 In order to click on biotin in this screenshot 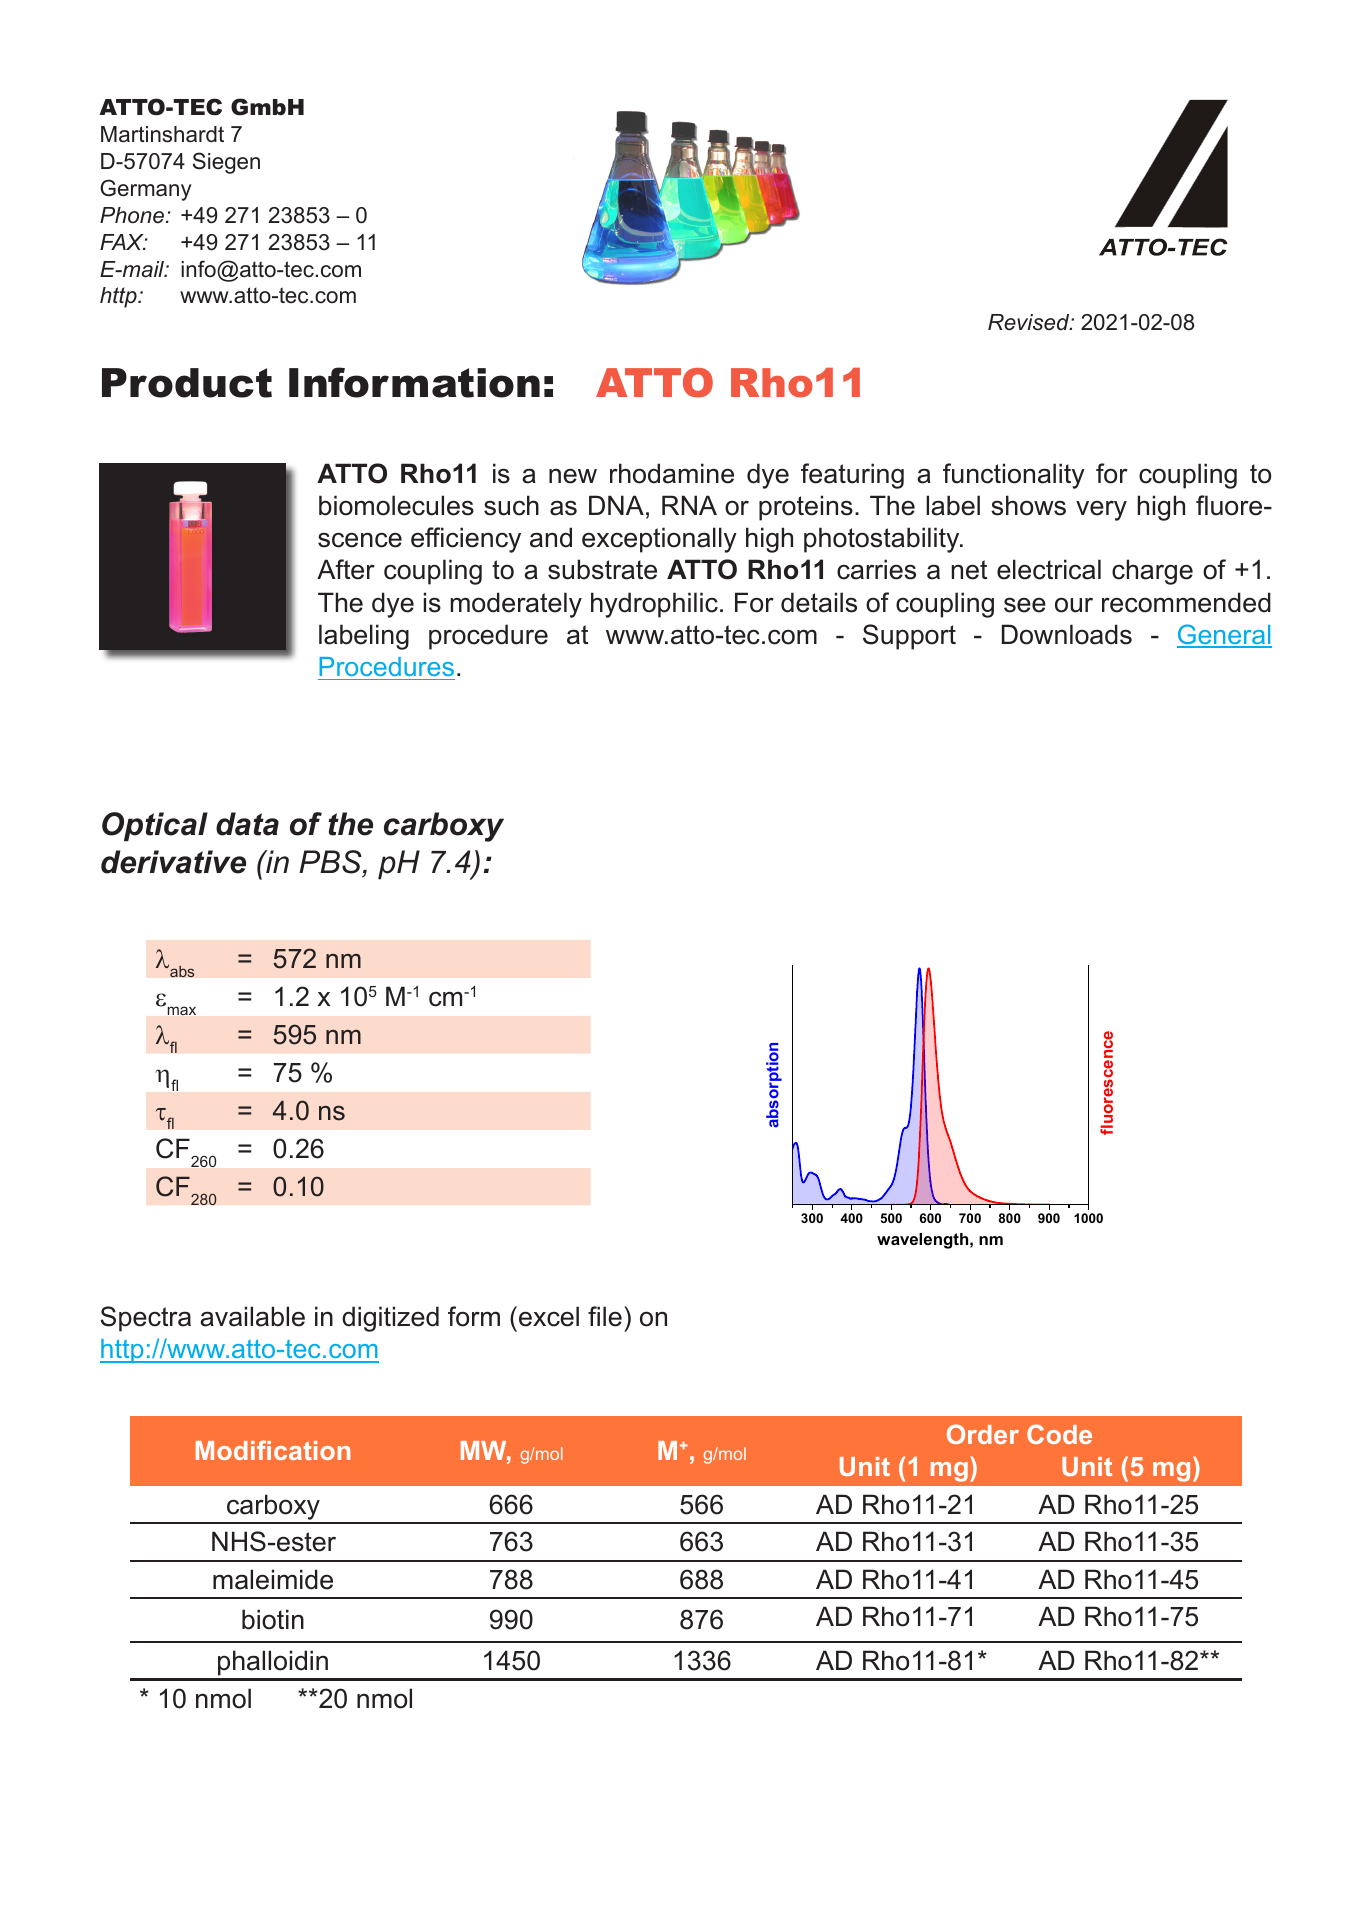, I will do `click(273, 1619)`.
